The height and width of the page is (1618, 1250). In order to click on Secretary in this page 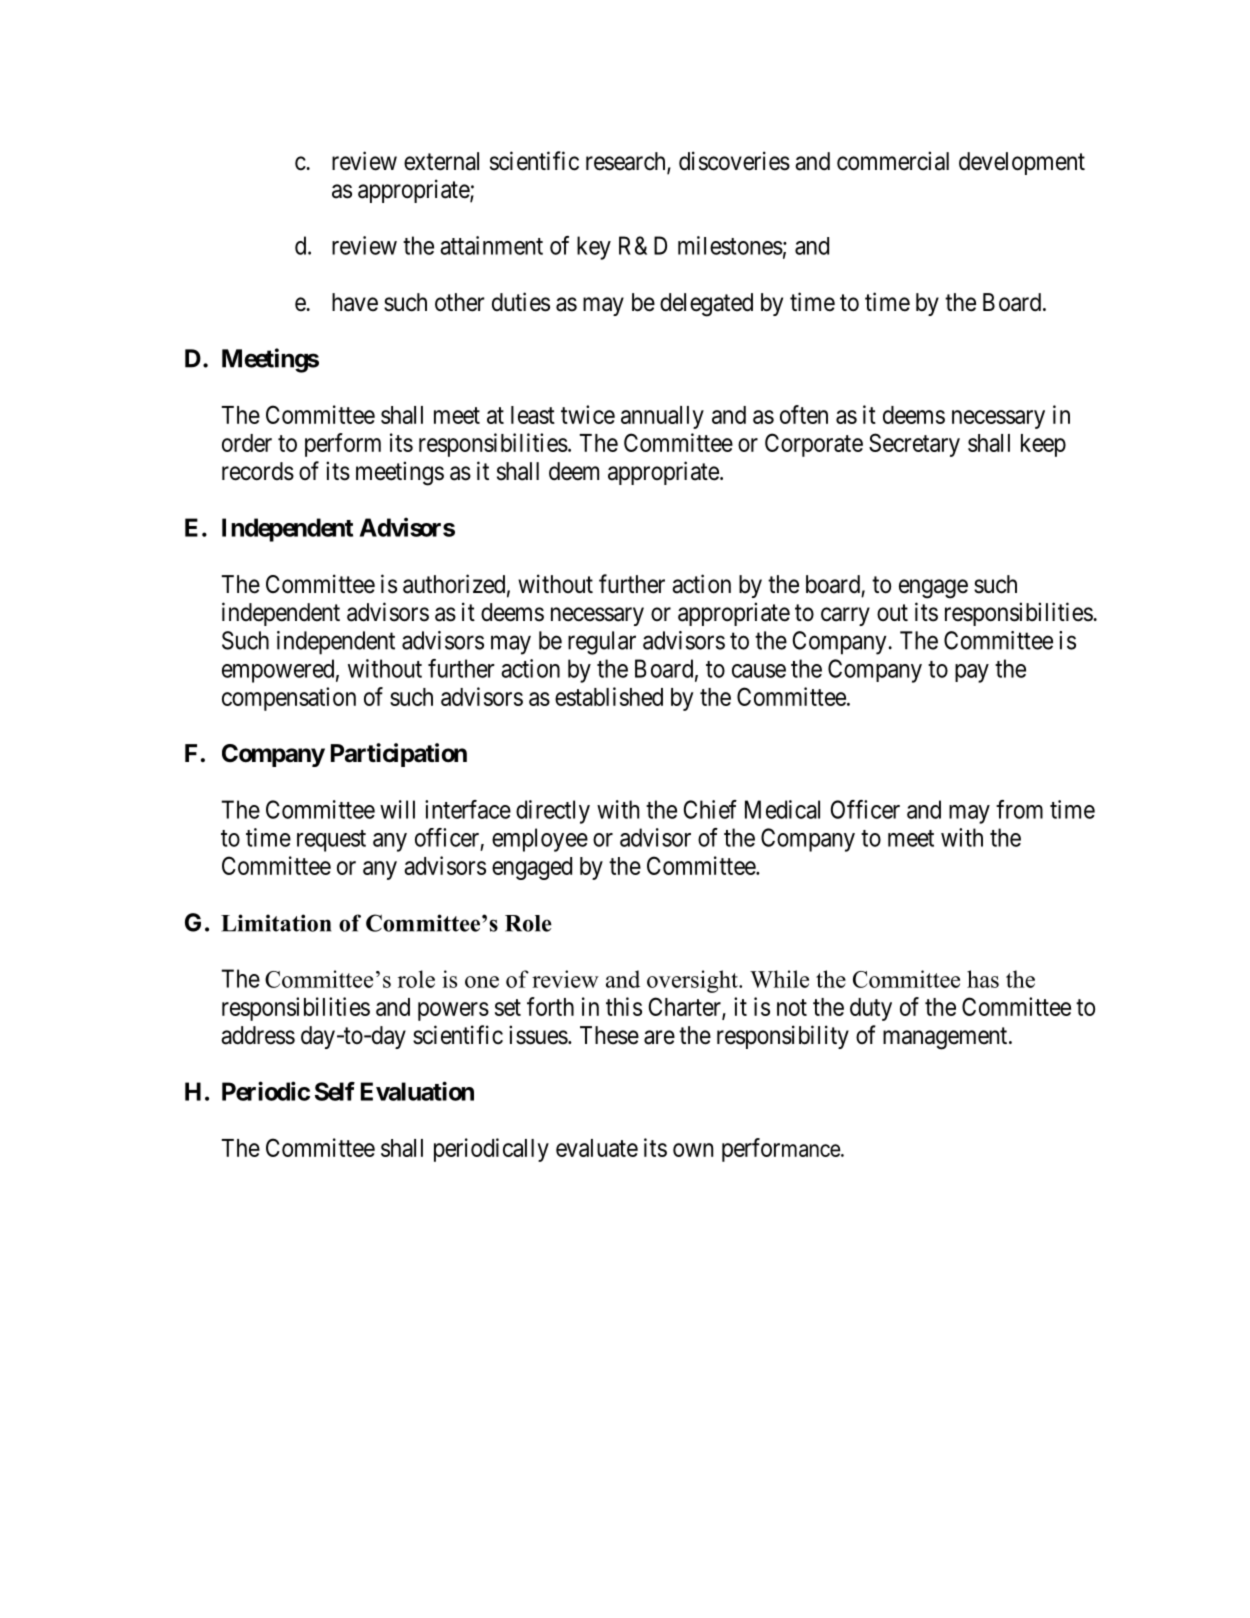, I will do `click(914, 445)`.
